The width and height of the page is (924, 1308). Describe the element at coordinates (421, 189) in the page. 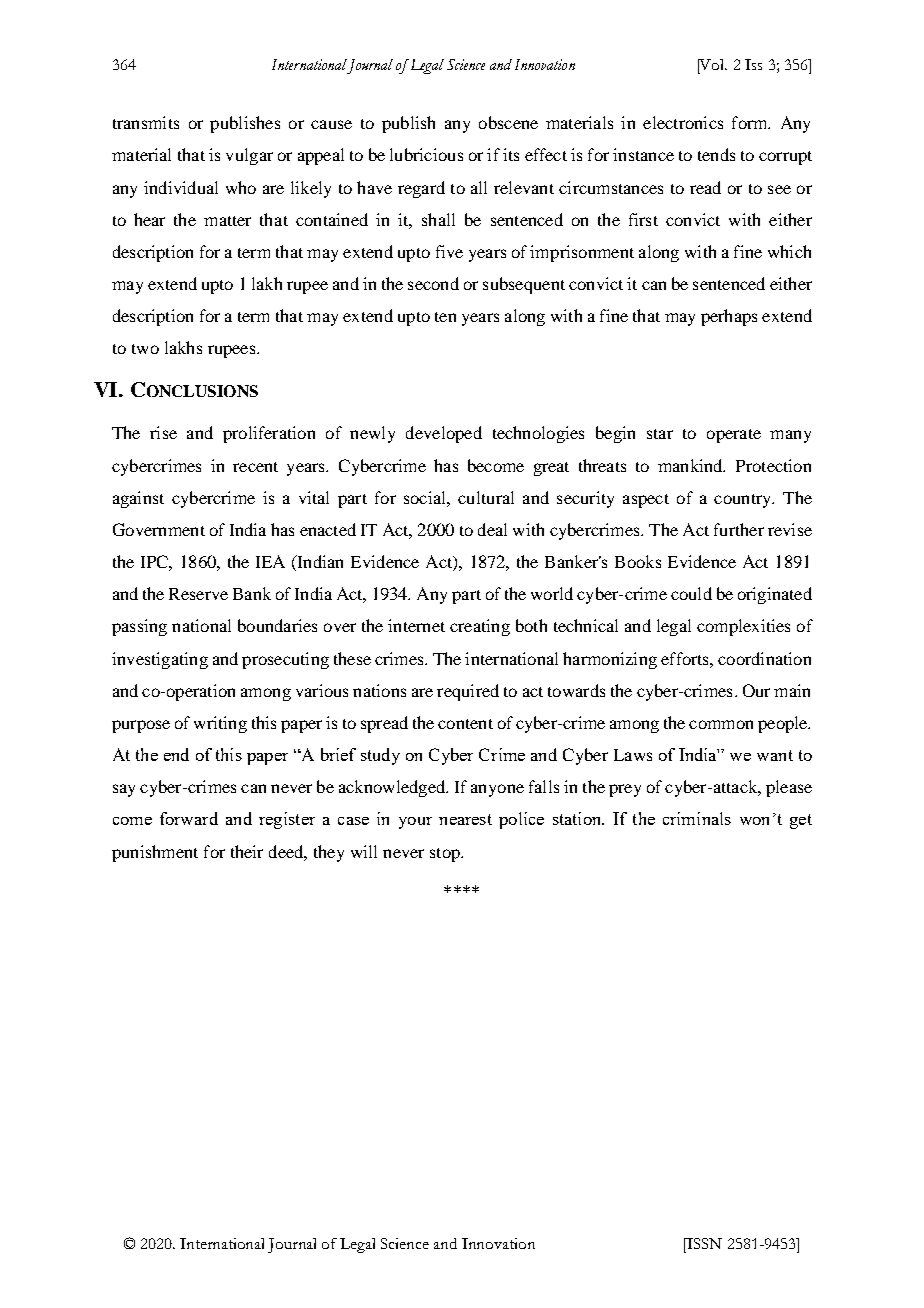

I see `regard` at that location.
